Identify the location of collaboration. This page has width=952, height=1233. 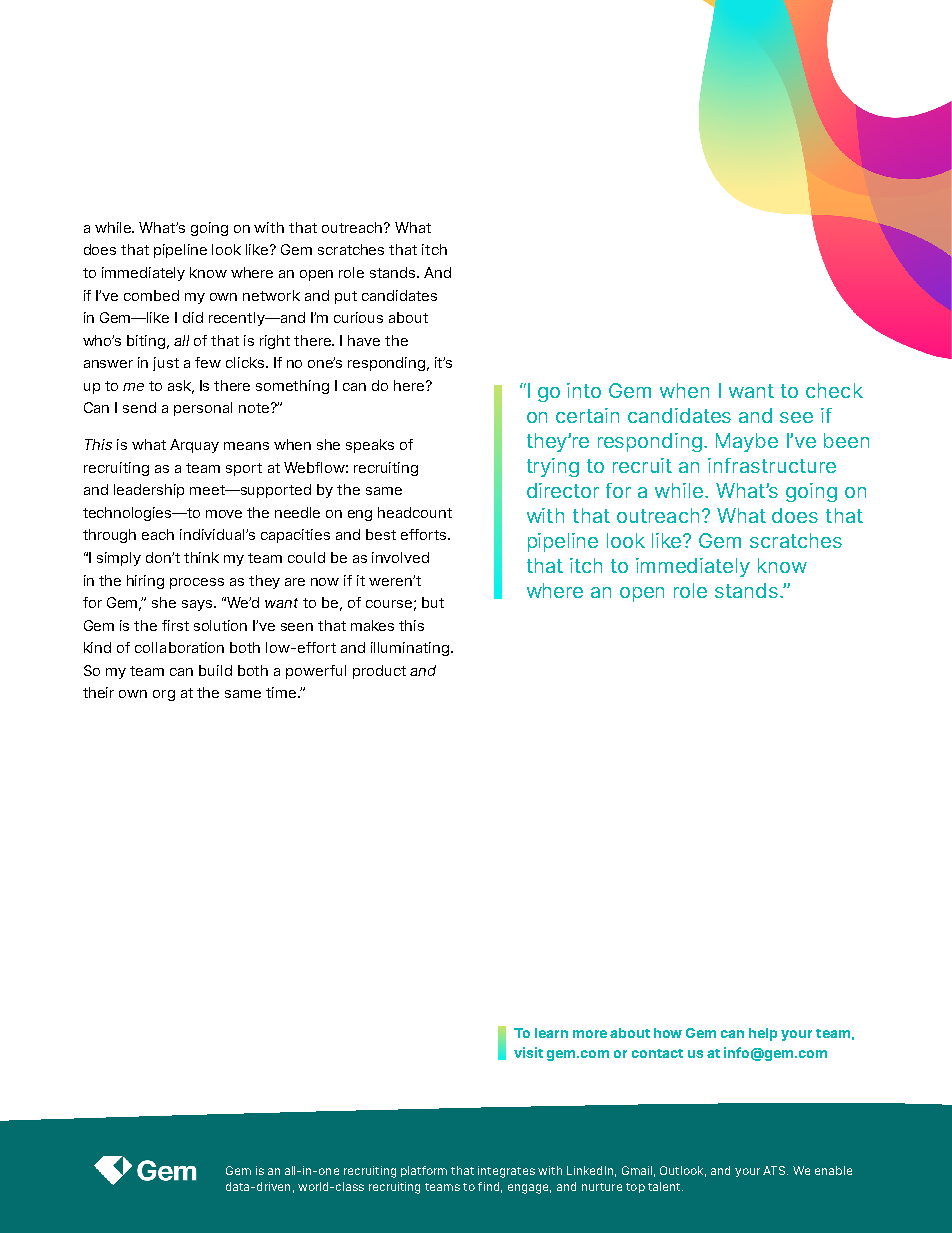
(179, 647).
